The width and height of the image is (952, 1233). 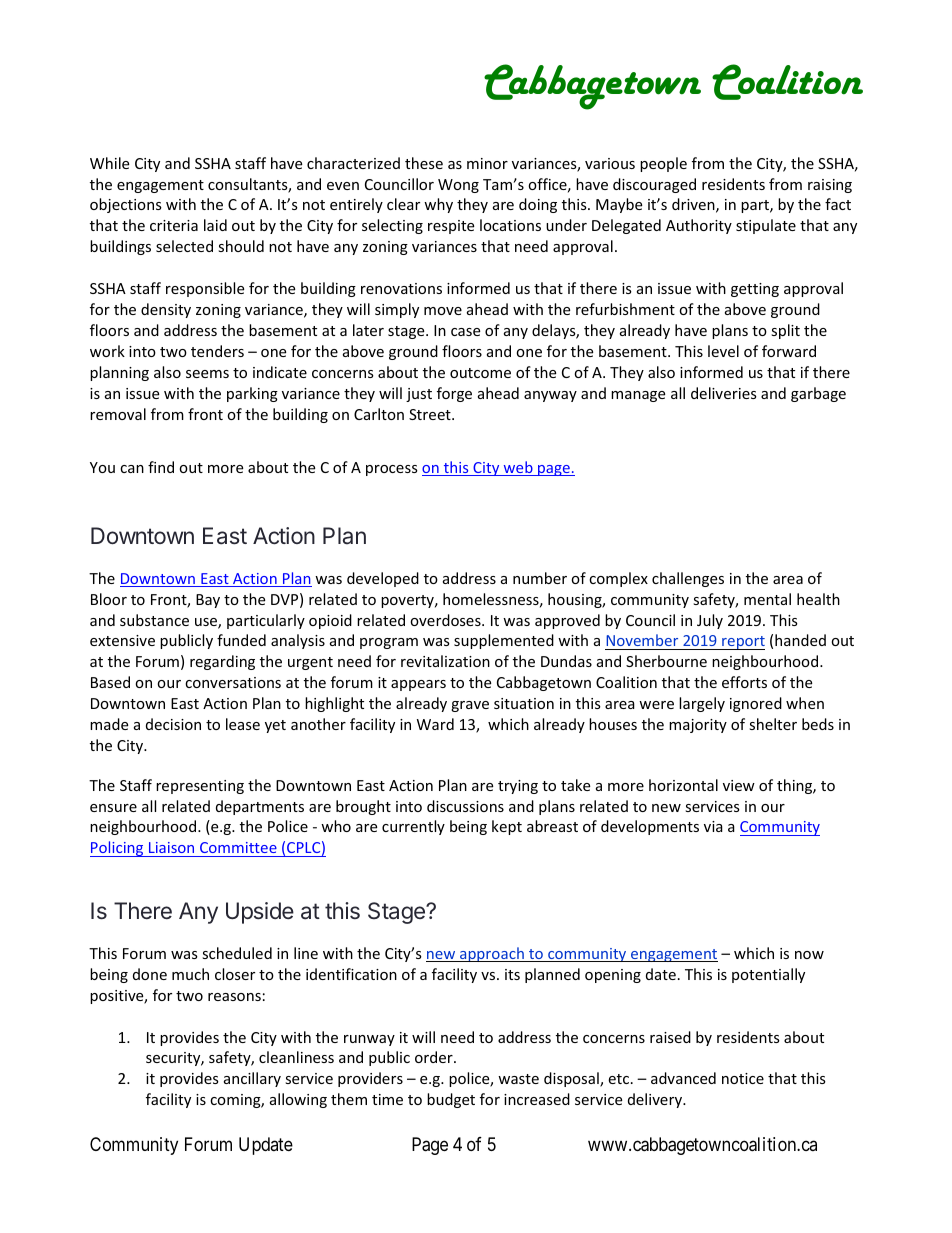 I want to click on criteria, so click(x=174, y=225).
